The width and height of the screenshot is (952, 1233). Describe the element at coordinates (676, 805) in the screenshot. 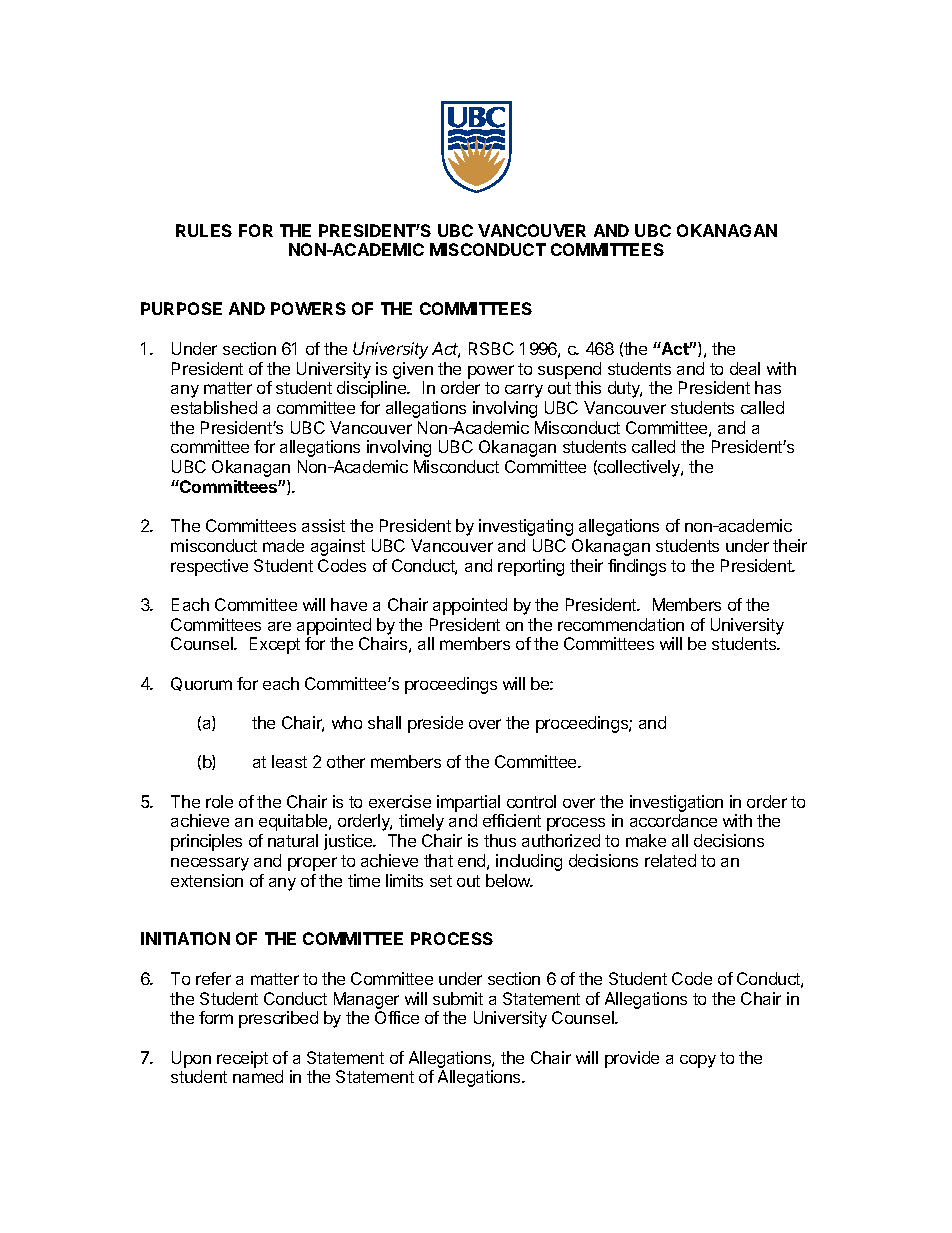

I see `investigation` at that location.
